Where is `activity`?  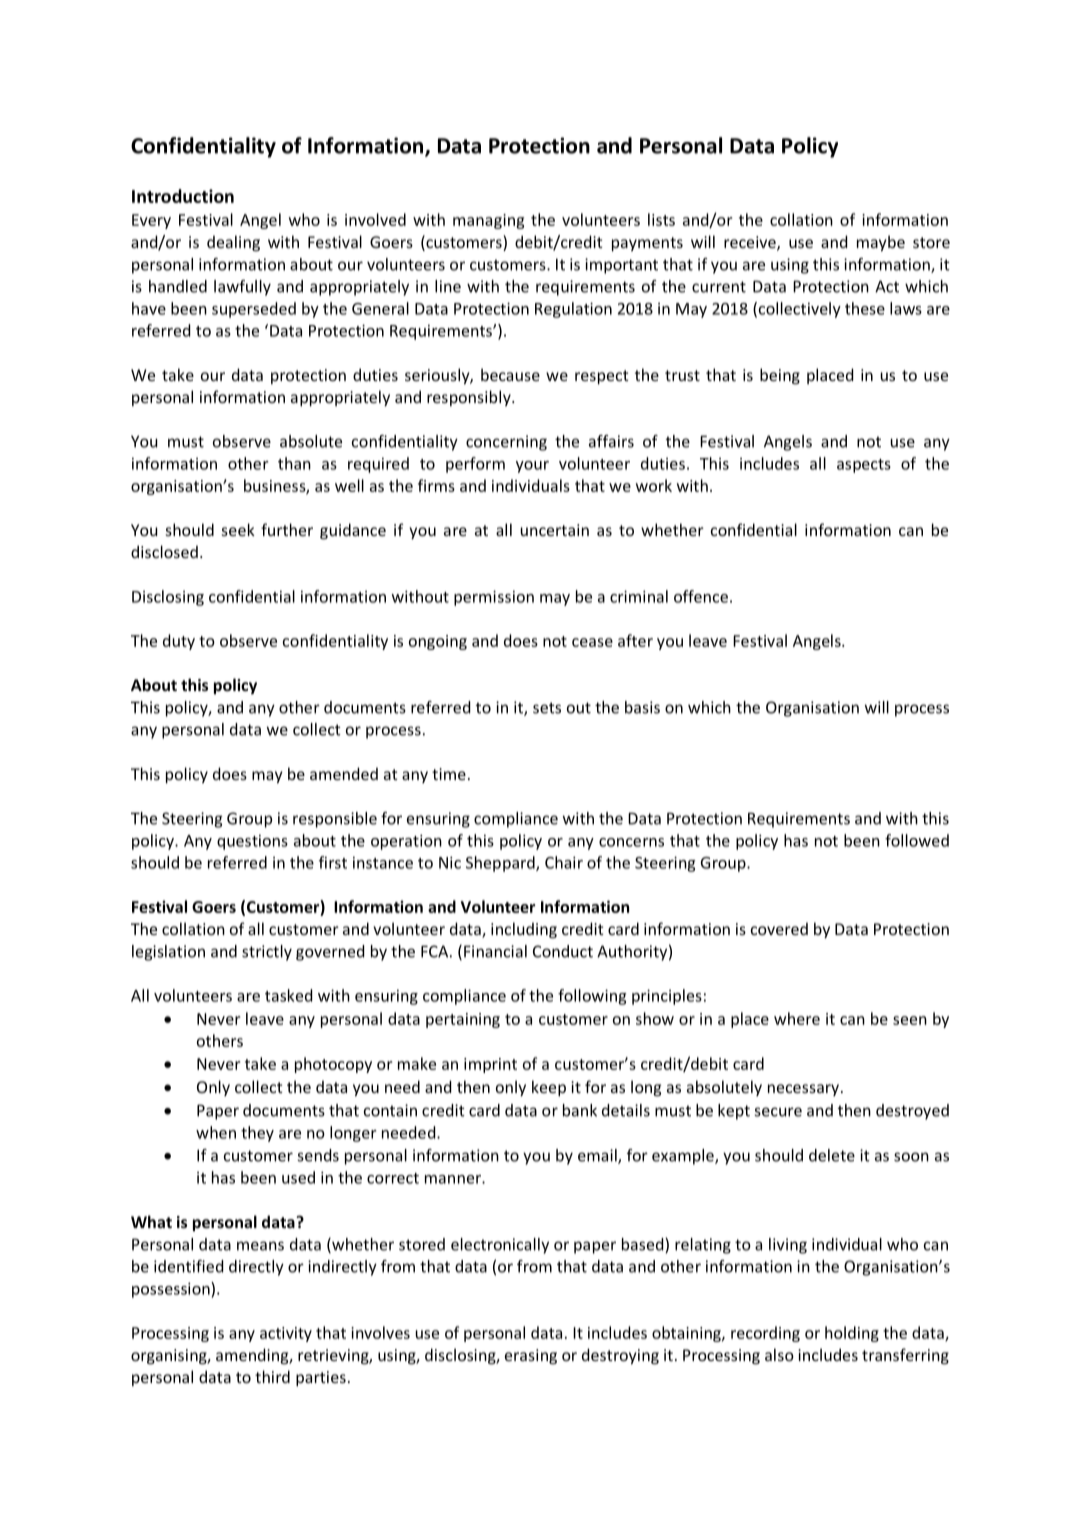 activity is located at coordinates (286, 1334).
